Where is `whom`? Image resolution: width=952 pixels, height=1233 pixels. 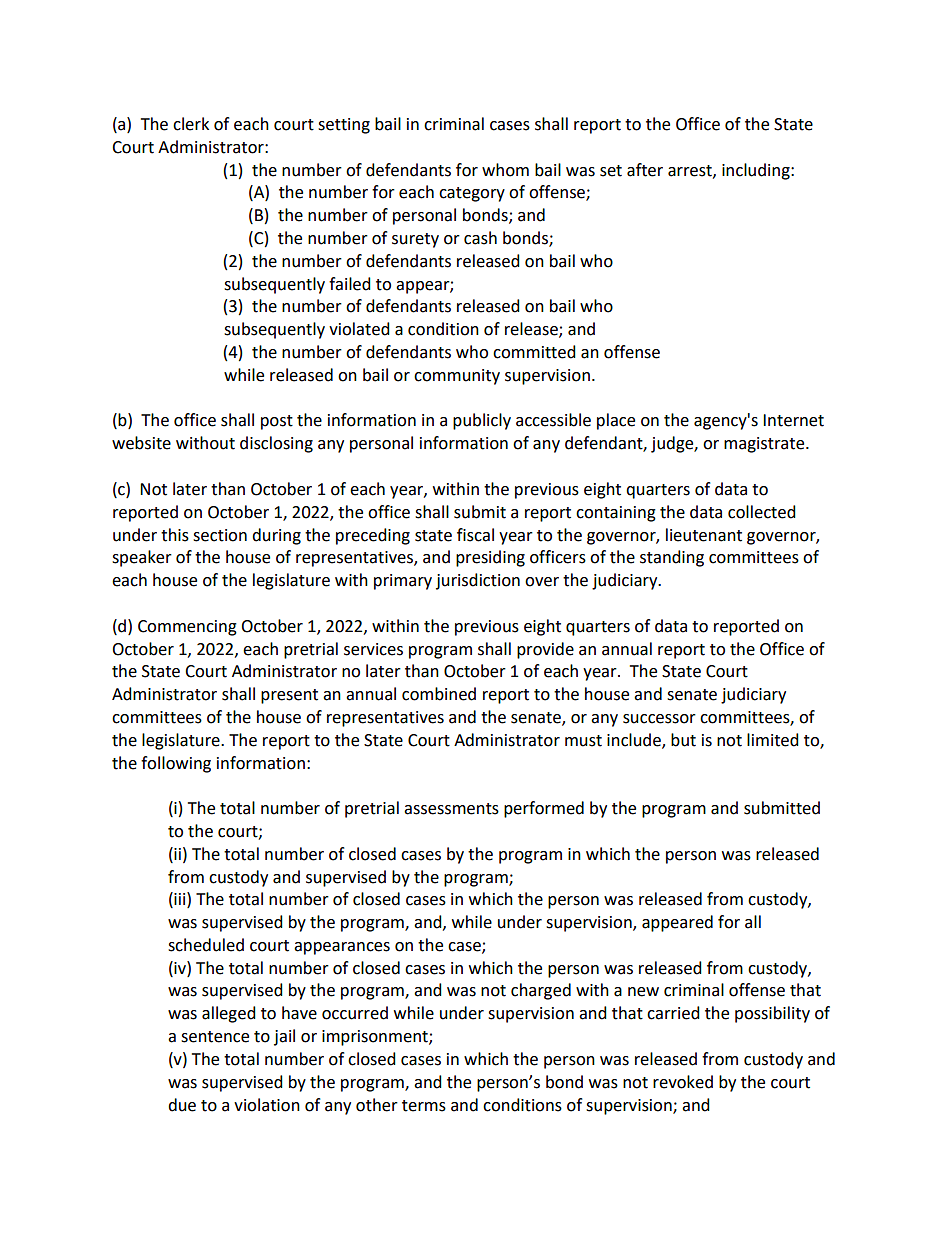 whom is located at coordinates (505, 170).
